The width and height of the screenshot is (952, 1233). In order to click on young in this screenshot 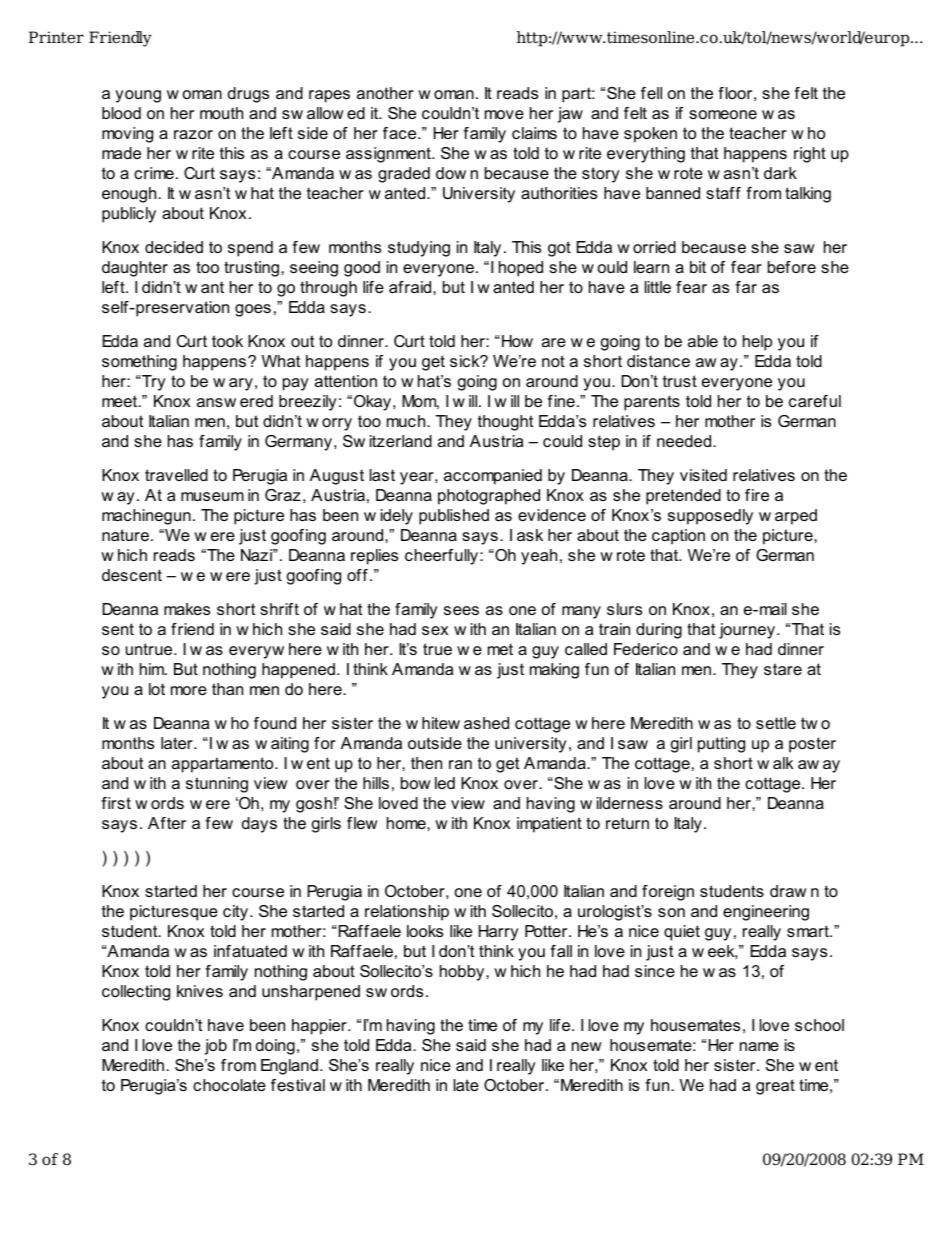, I will do `click(138, 96)`.
